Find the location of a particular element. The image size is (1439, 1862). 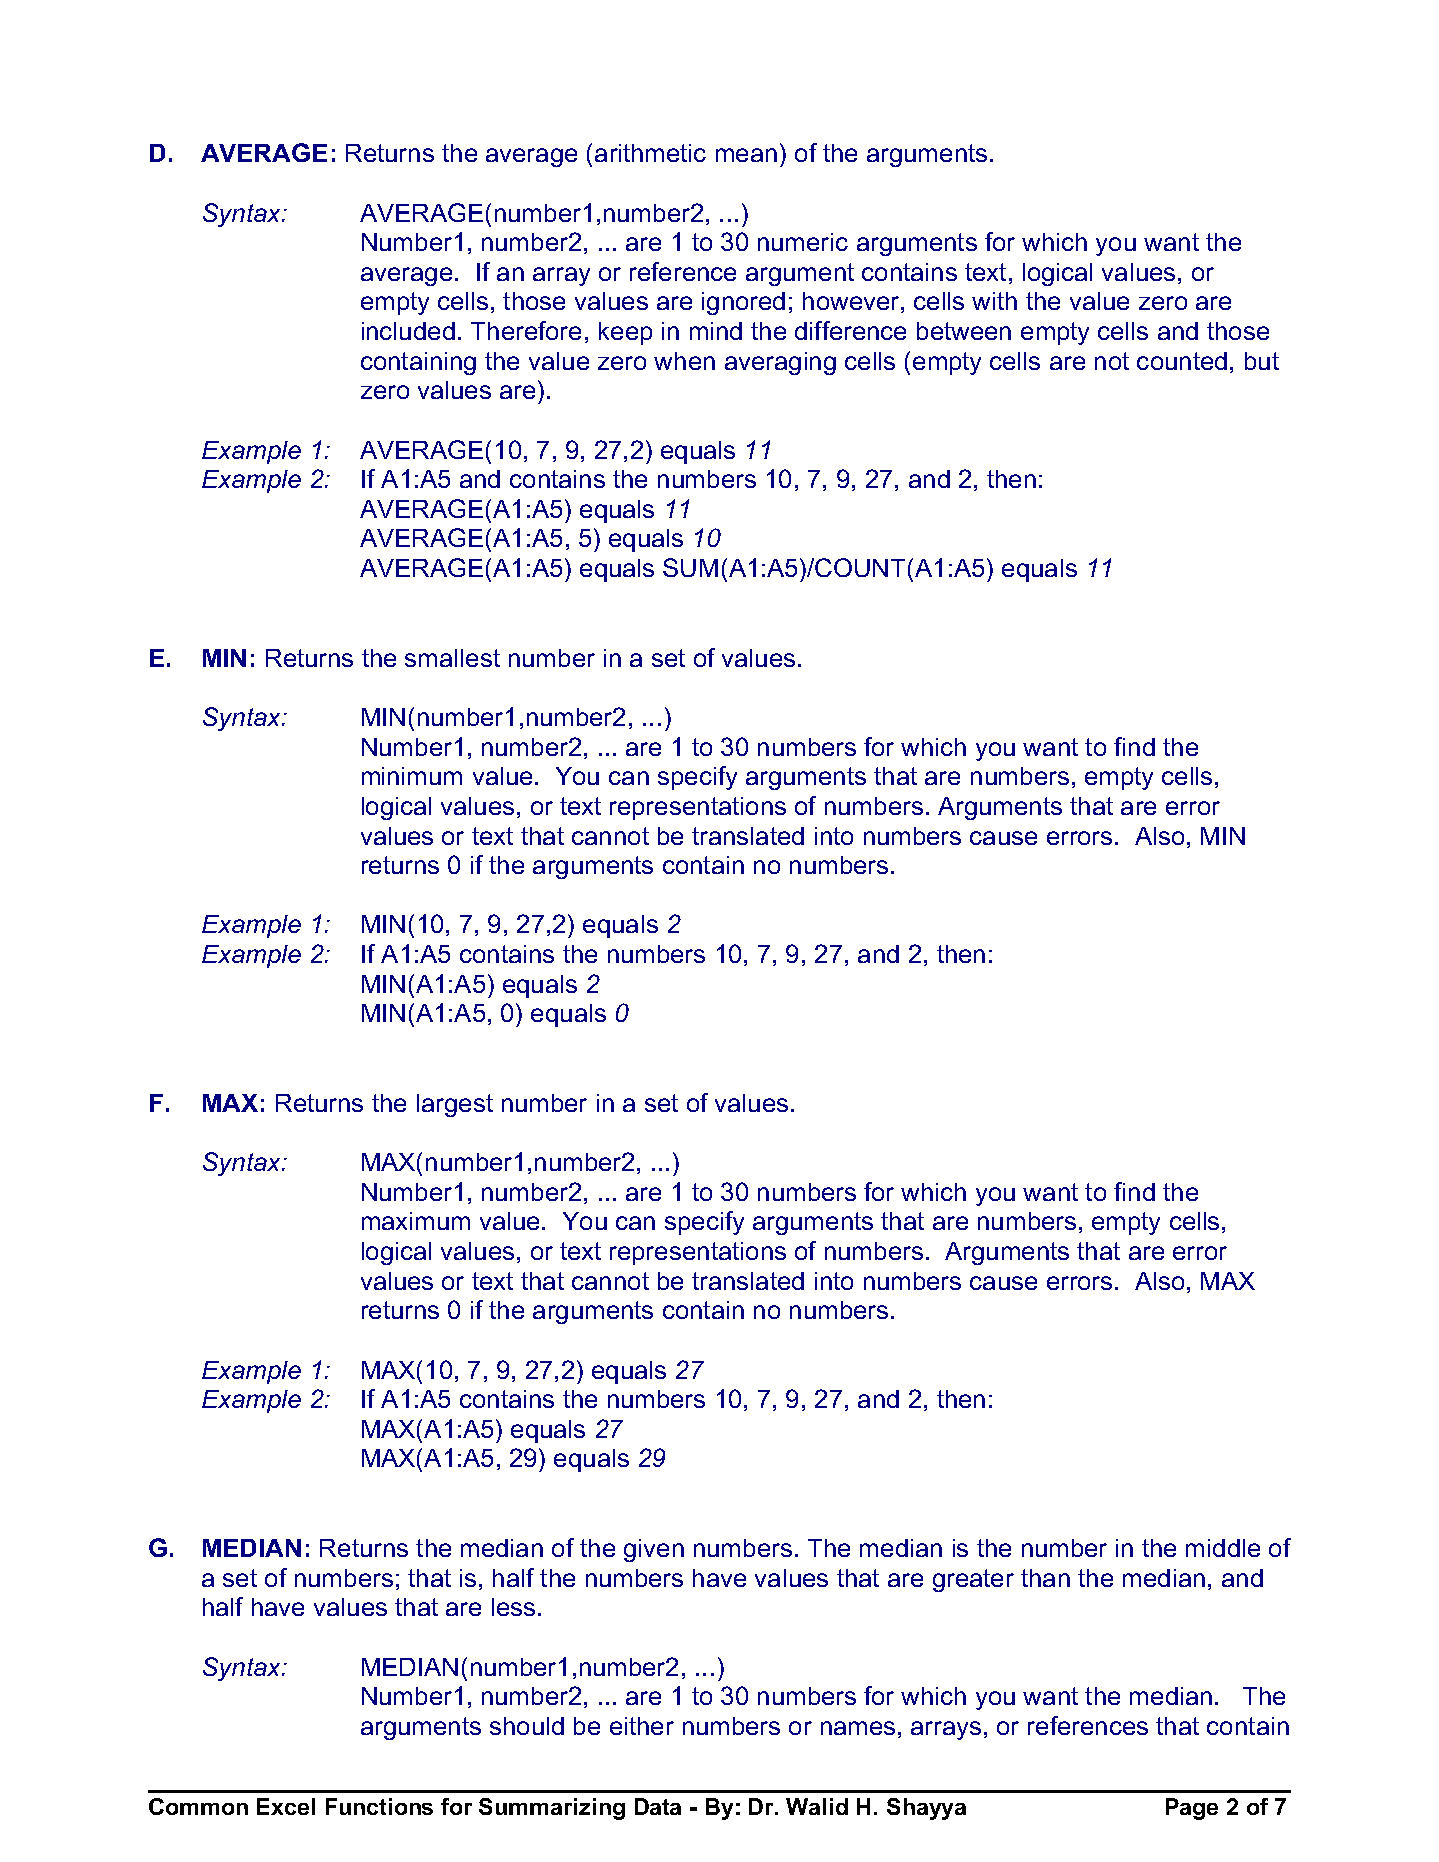

smallest is located at coordinates (452, 658).
